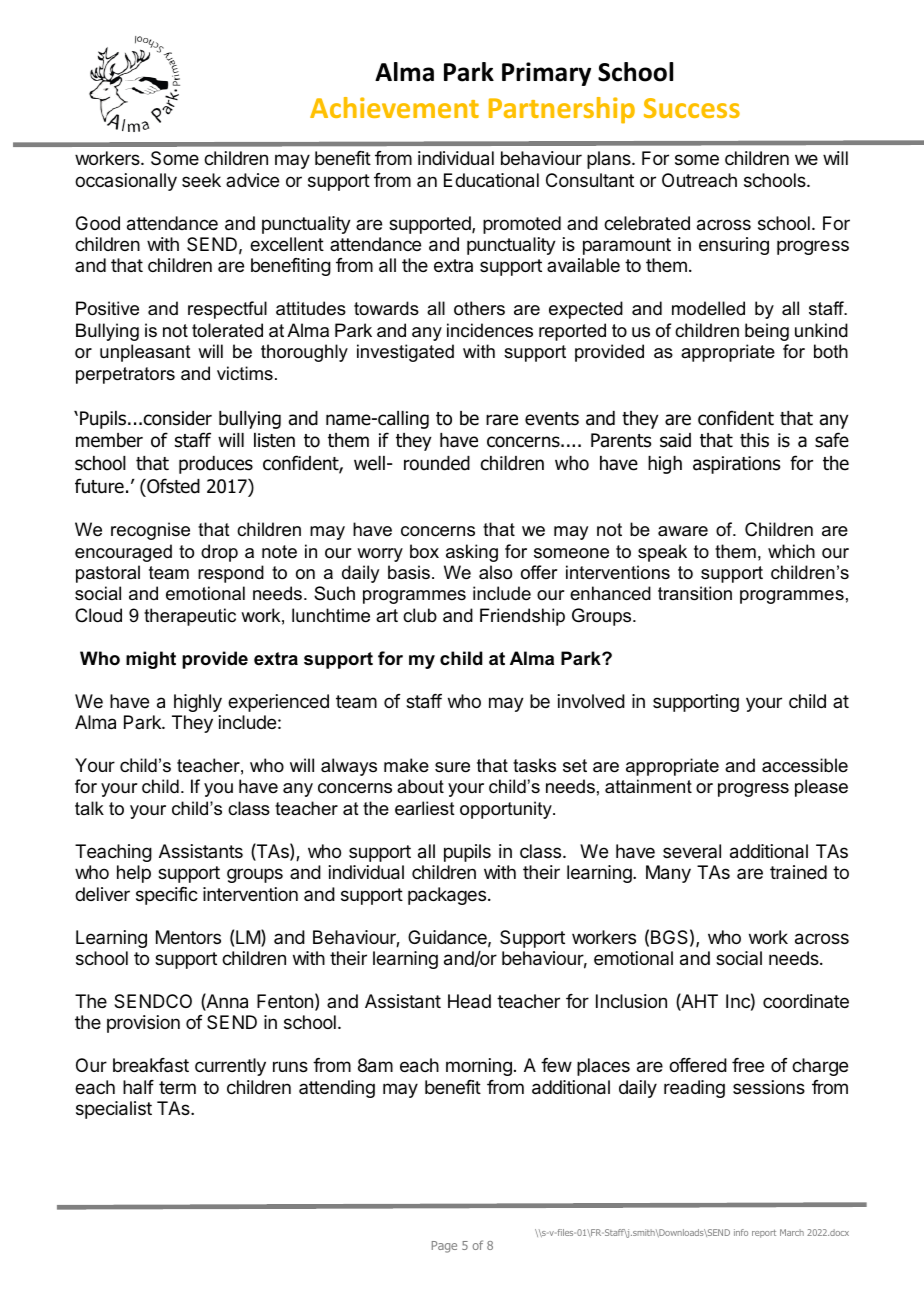 Image resolution: width=924 pixels, height=1308 pixels. Describe the element at coordinates (420, 615) in the document. I see `club` at that location.
